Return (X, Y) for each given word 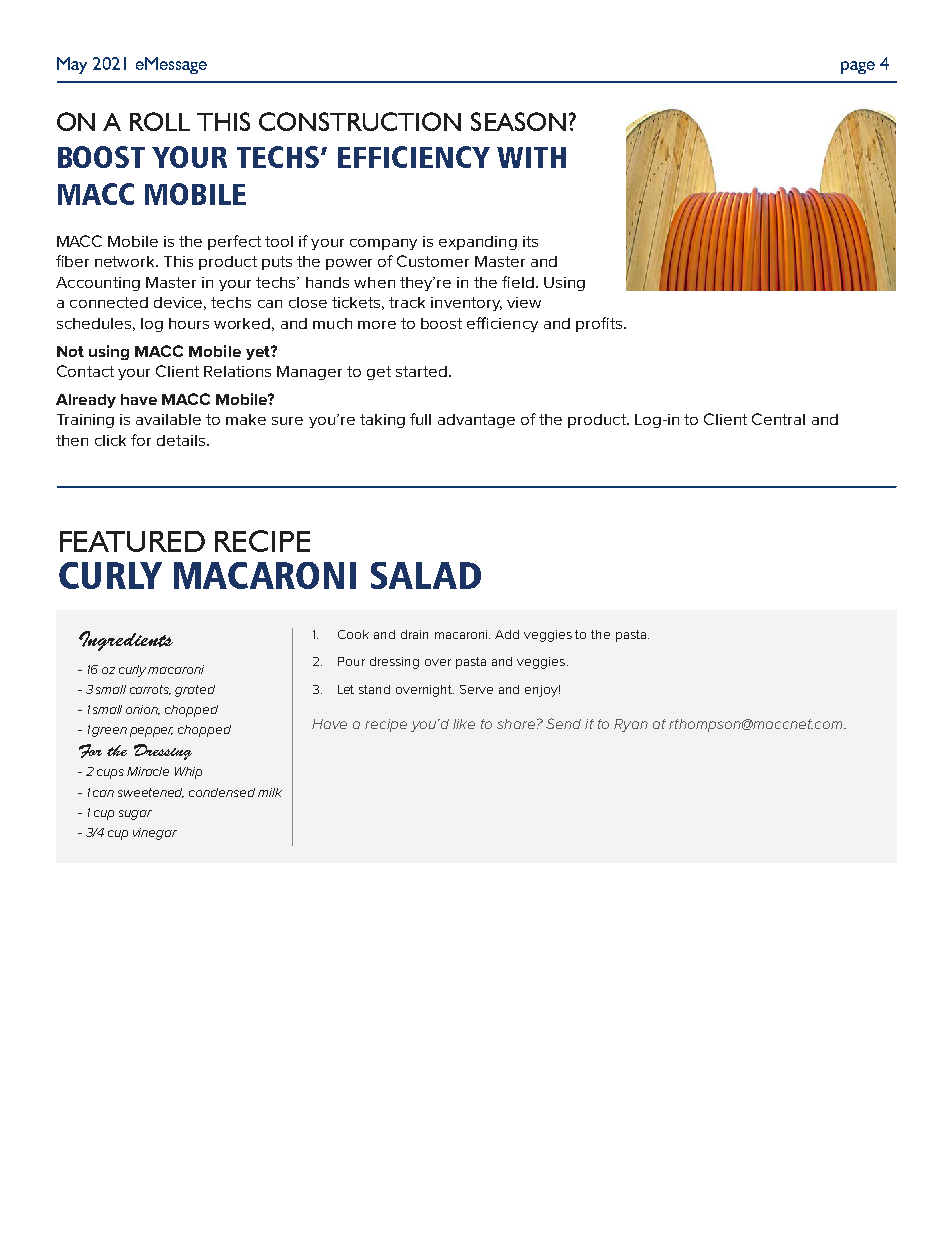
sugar (135, 815)
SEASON (518, 121)
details (181, 440)
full (420, 419)
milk (270, 792)
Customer (433, 261)
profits (599, 324)
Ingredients (126, 641)
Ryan (631, 725)
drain (414, 634)
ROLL (160, 121)
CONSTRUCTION (360, 121)
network (126, 261)
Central (778, 419)
